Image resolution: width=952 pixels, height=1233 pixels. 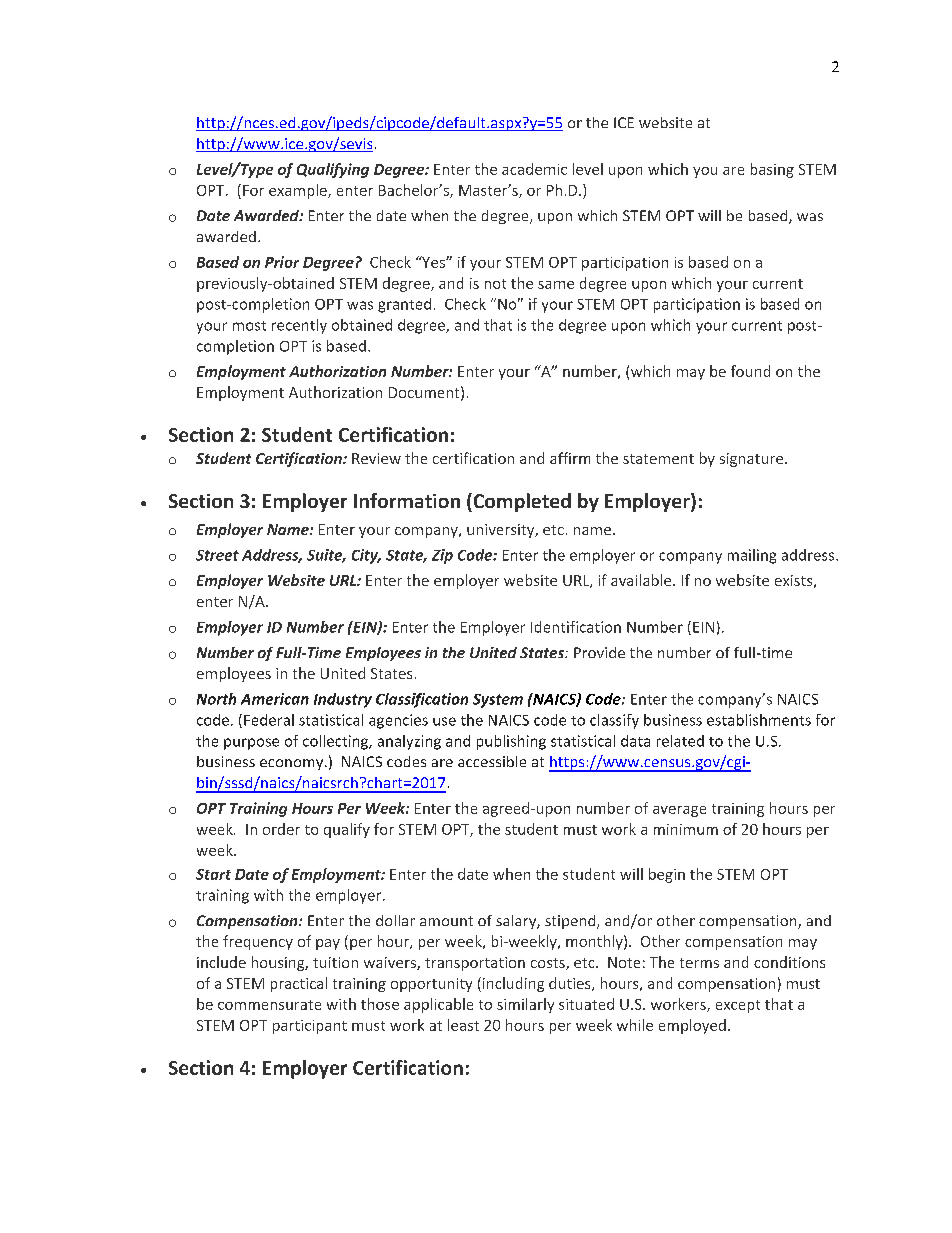 What do you see at coordinates (442, 556) in the document?
I see `Zip` at bounding box center [442, 556].
